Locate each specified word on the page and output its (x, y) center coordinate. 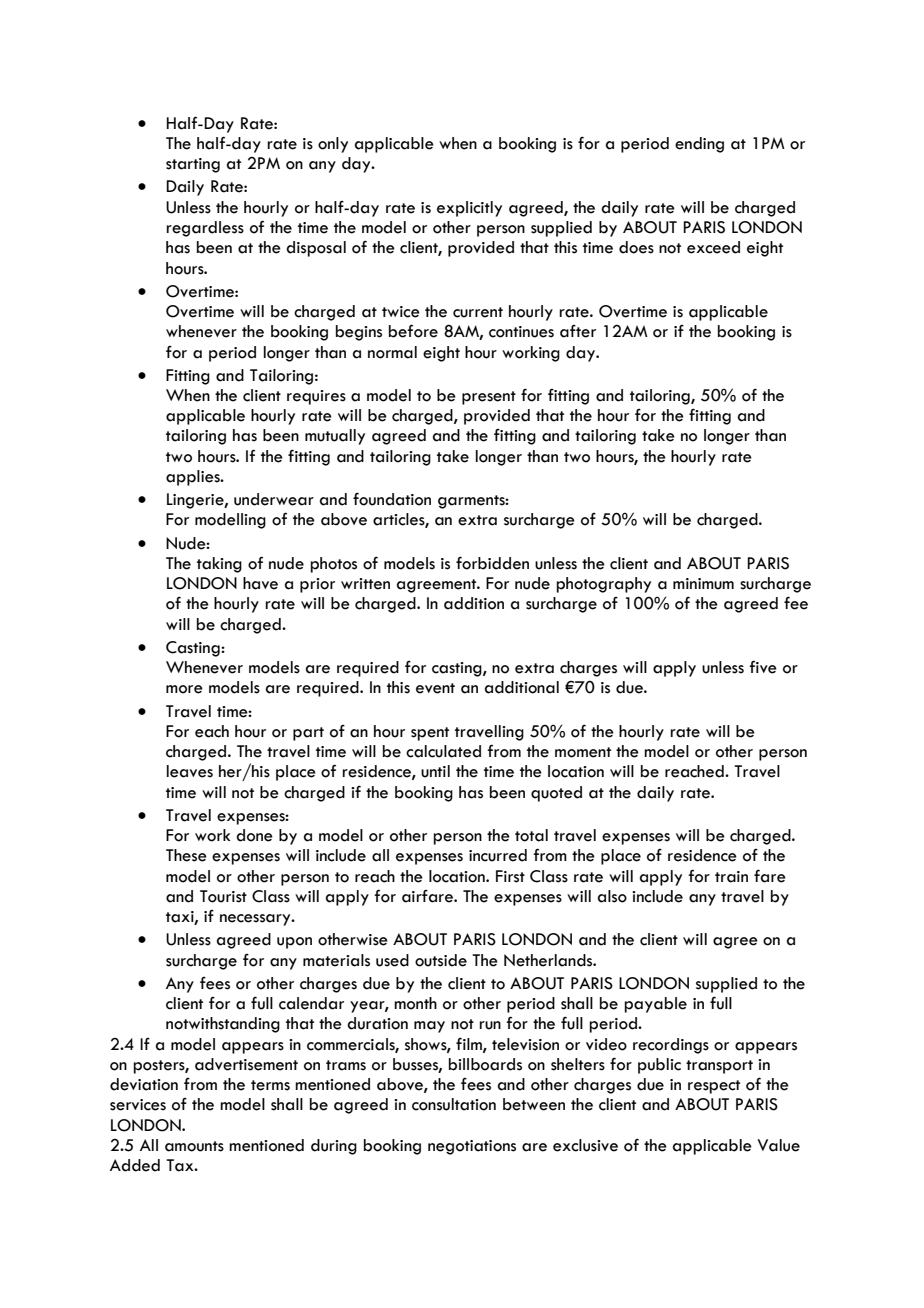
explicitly (469, 209)
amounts (194, 1146)
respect (714, 1087)
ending (699, 145)
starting (193, 165)
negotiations (472, 1147)
